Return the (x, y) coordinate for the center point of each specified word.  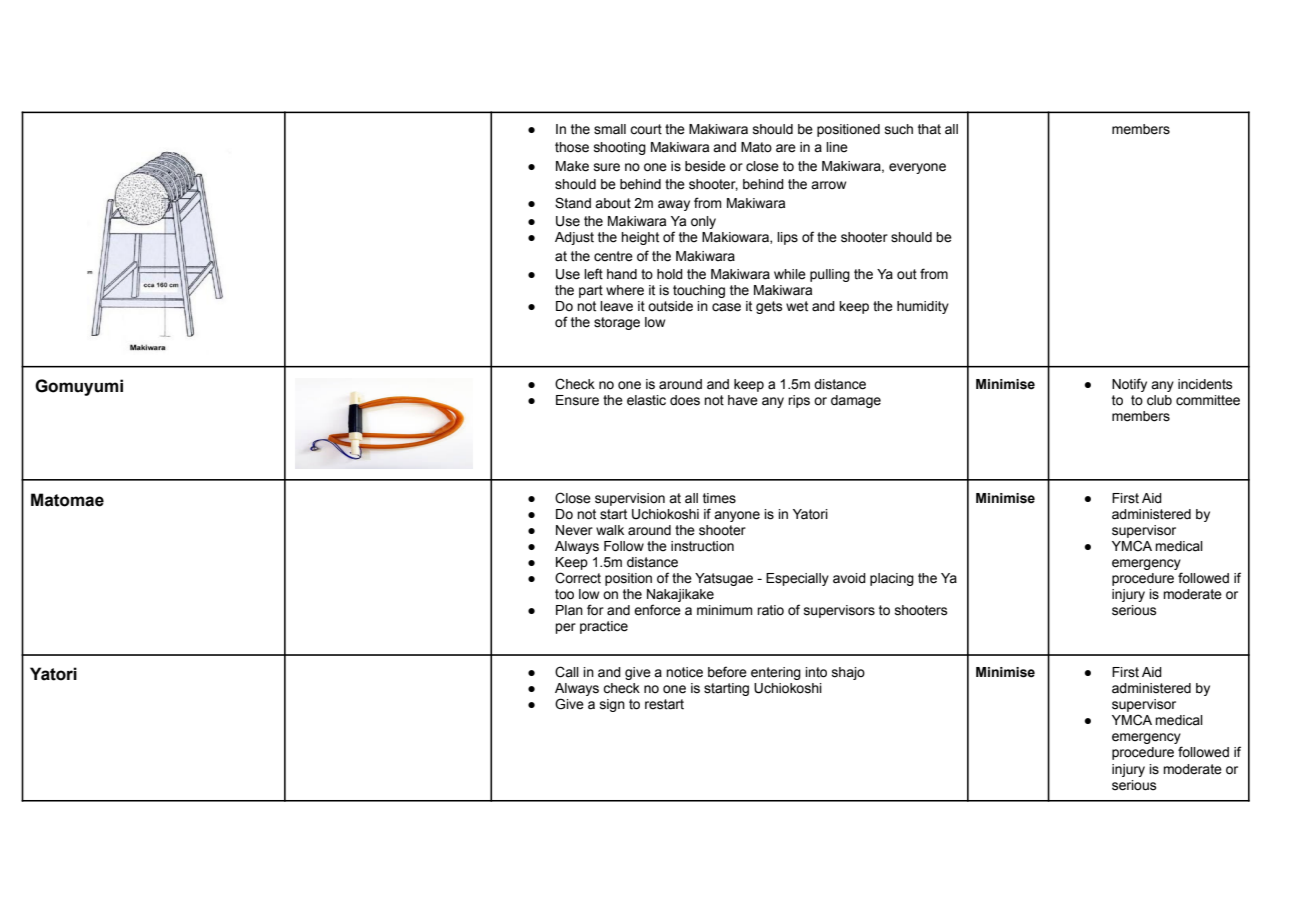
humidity (923, 307)
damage (856, 401)
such (899, 129)
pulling (830, 275)
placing (892, 579)
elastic (646, 400)
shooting (620, 148)
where (625, 290)
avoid (849, 578)
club (1159, 400)
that (929, 129)
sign (612, 705)
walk (610, 530)
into (816, 672)
